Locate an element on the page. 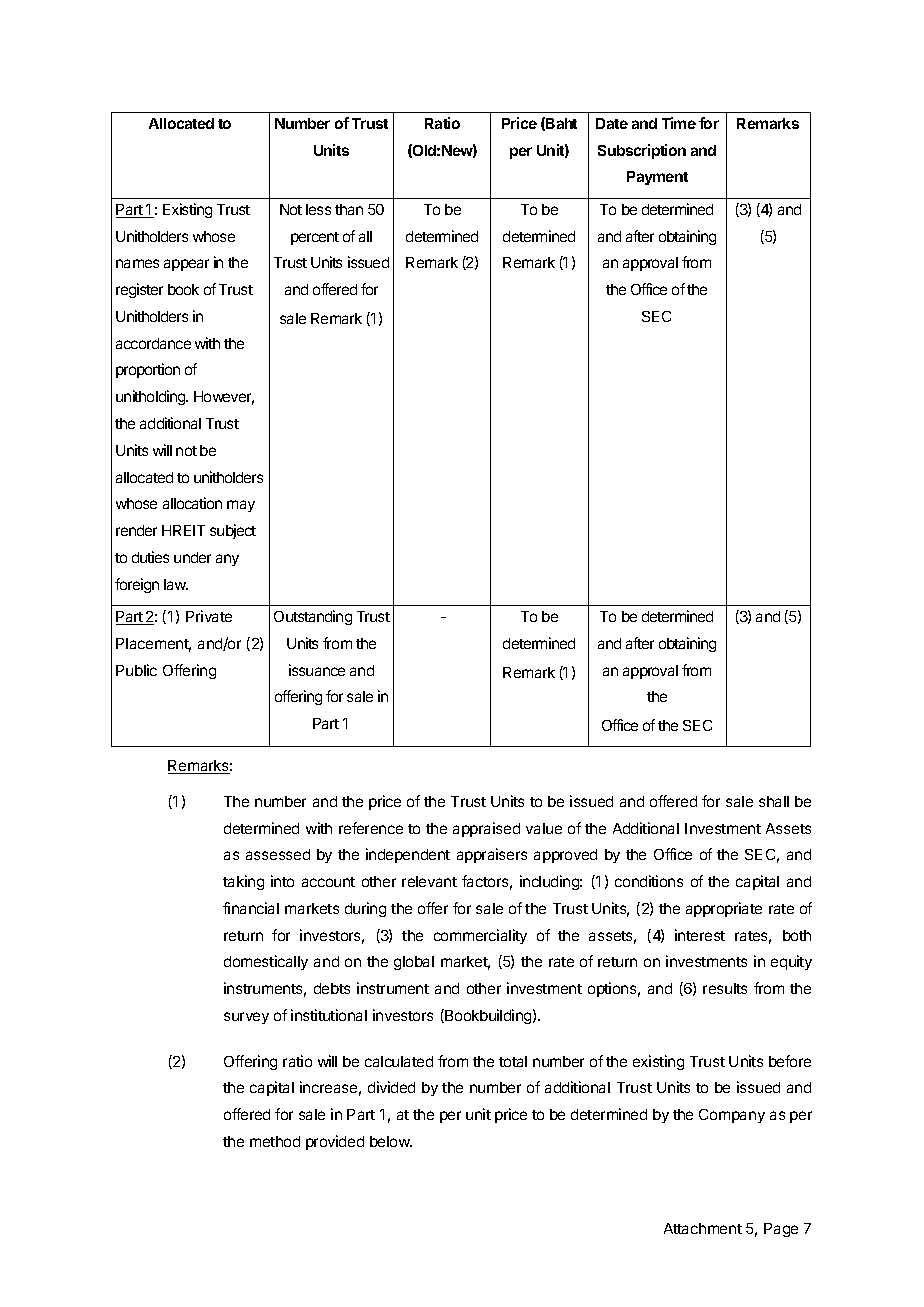  Attachment is located at coordinates (703, 1228).
